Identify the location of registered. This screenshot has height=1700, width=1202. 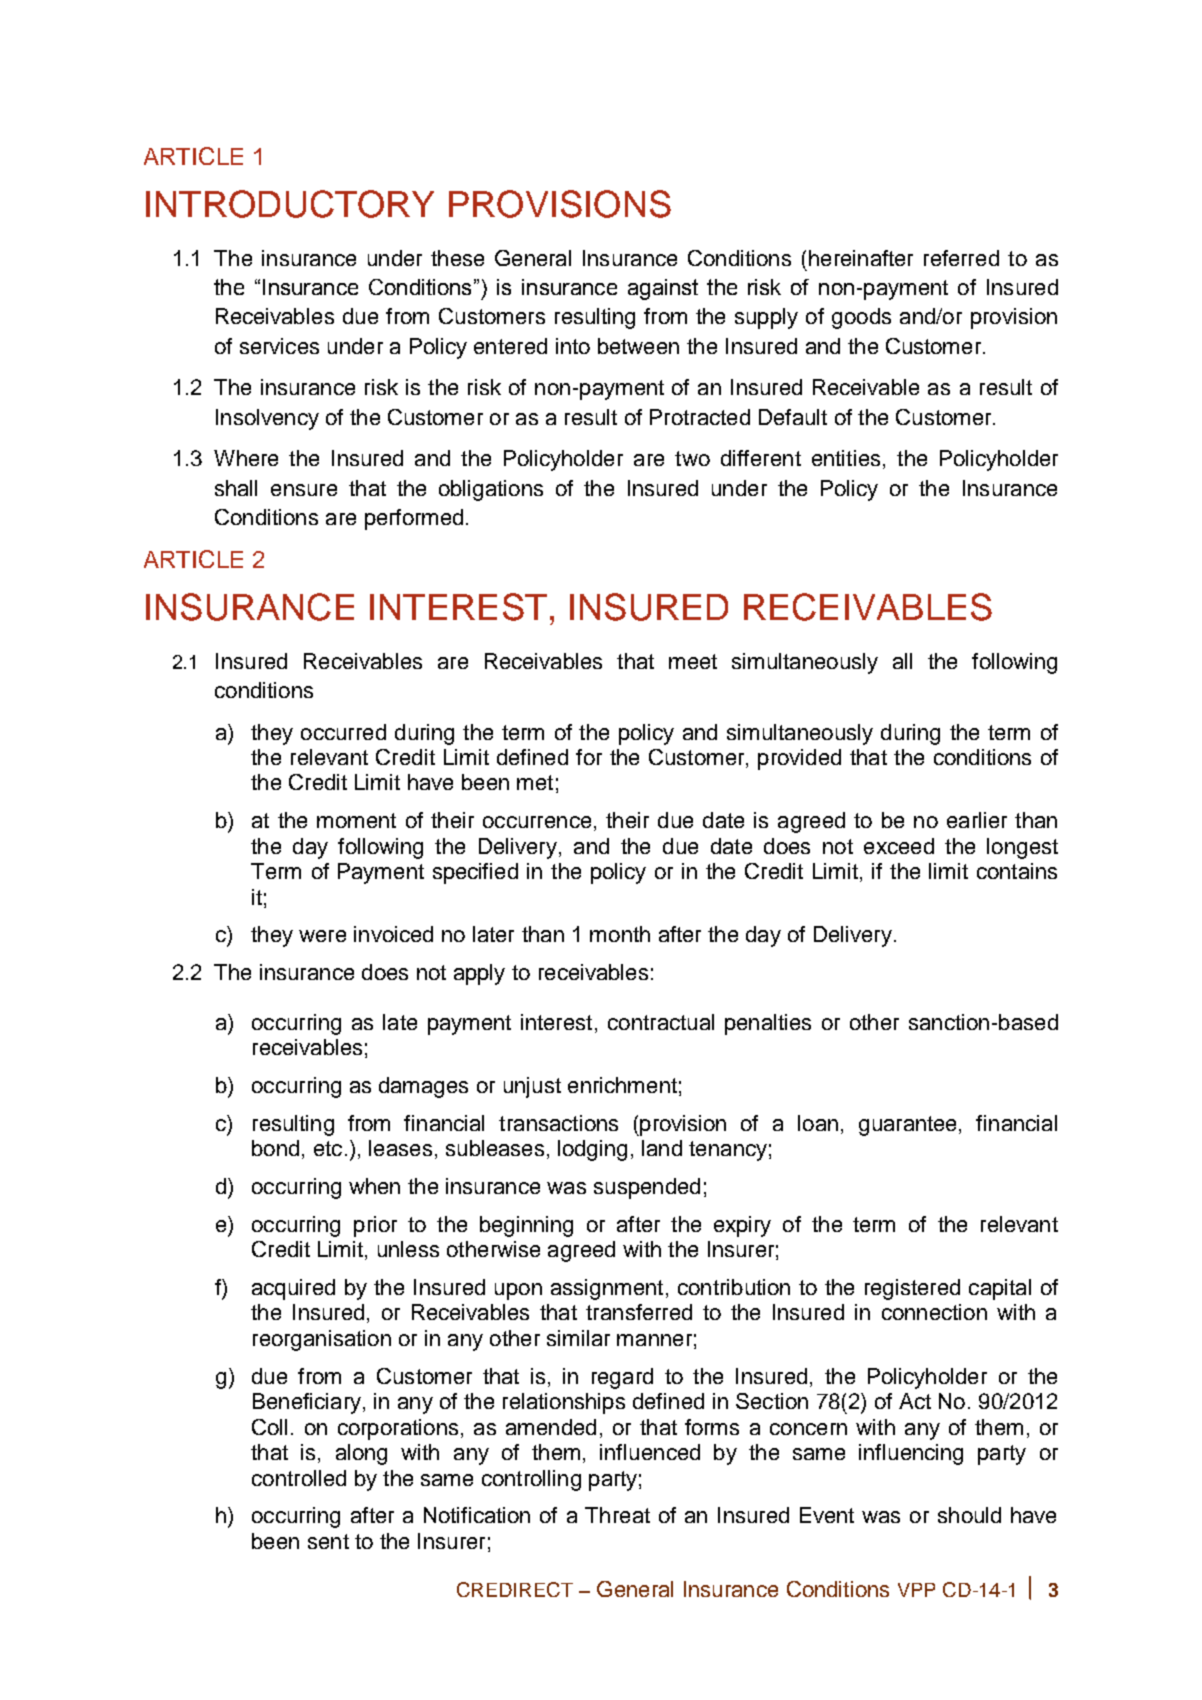
(912, 1289).
